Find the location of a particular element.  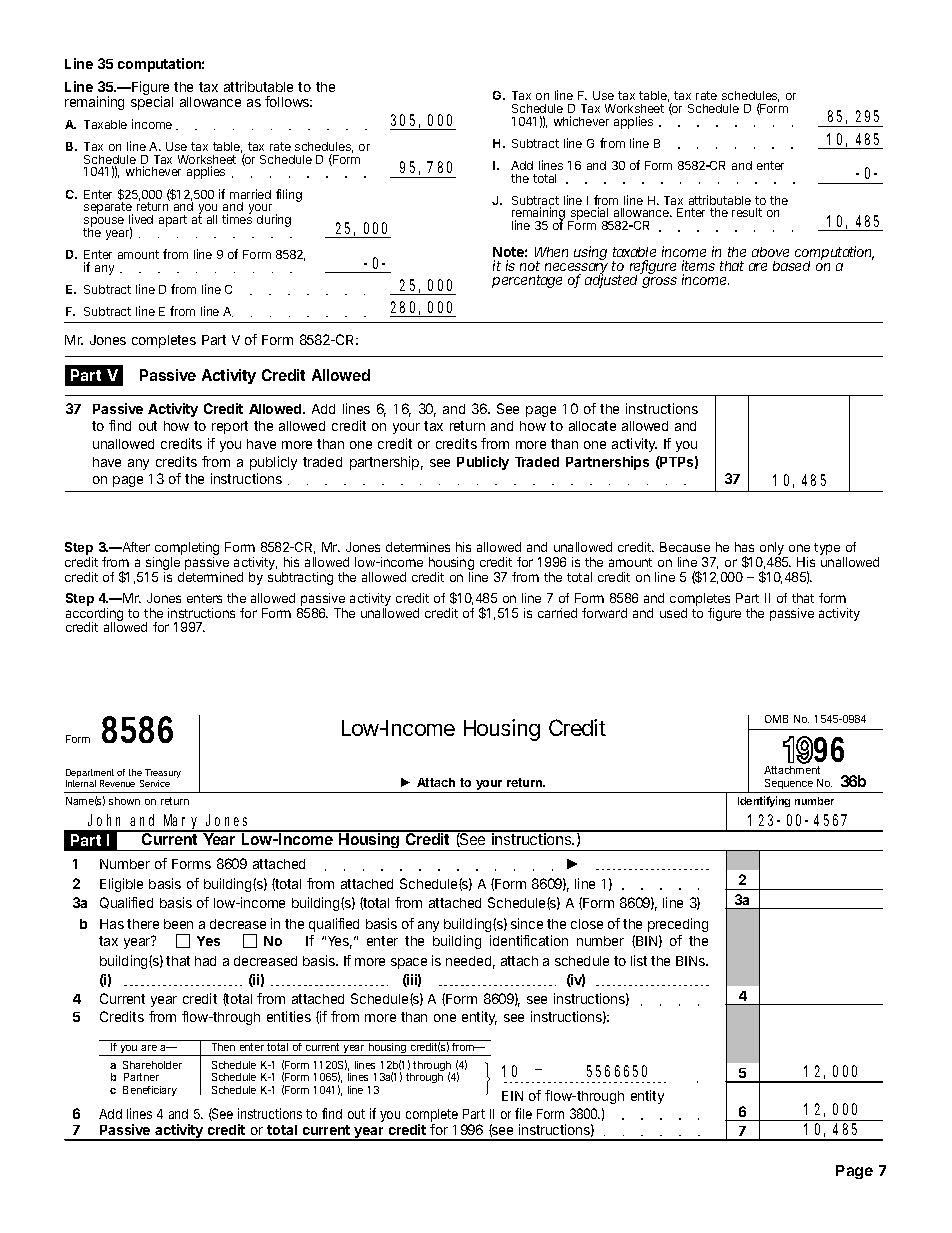

When is located at coordinates (551, 252).
